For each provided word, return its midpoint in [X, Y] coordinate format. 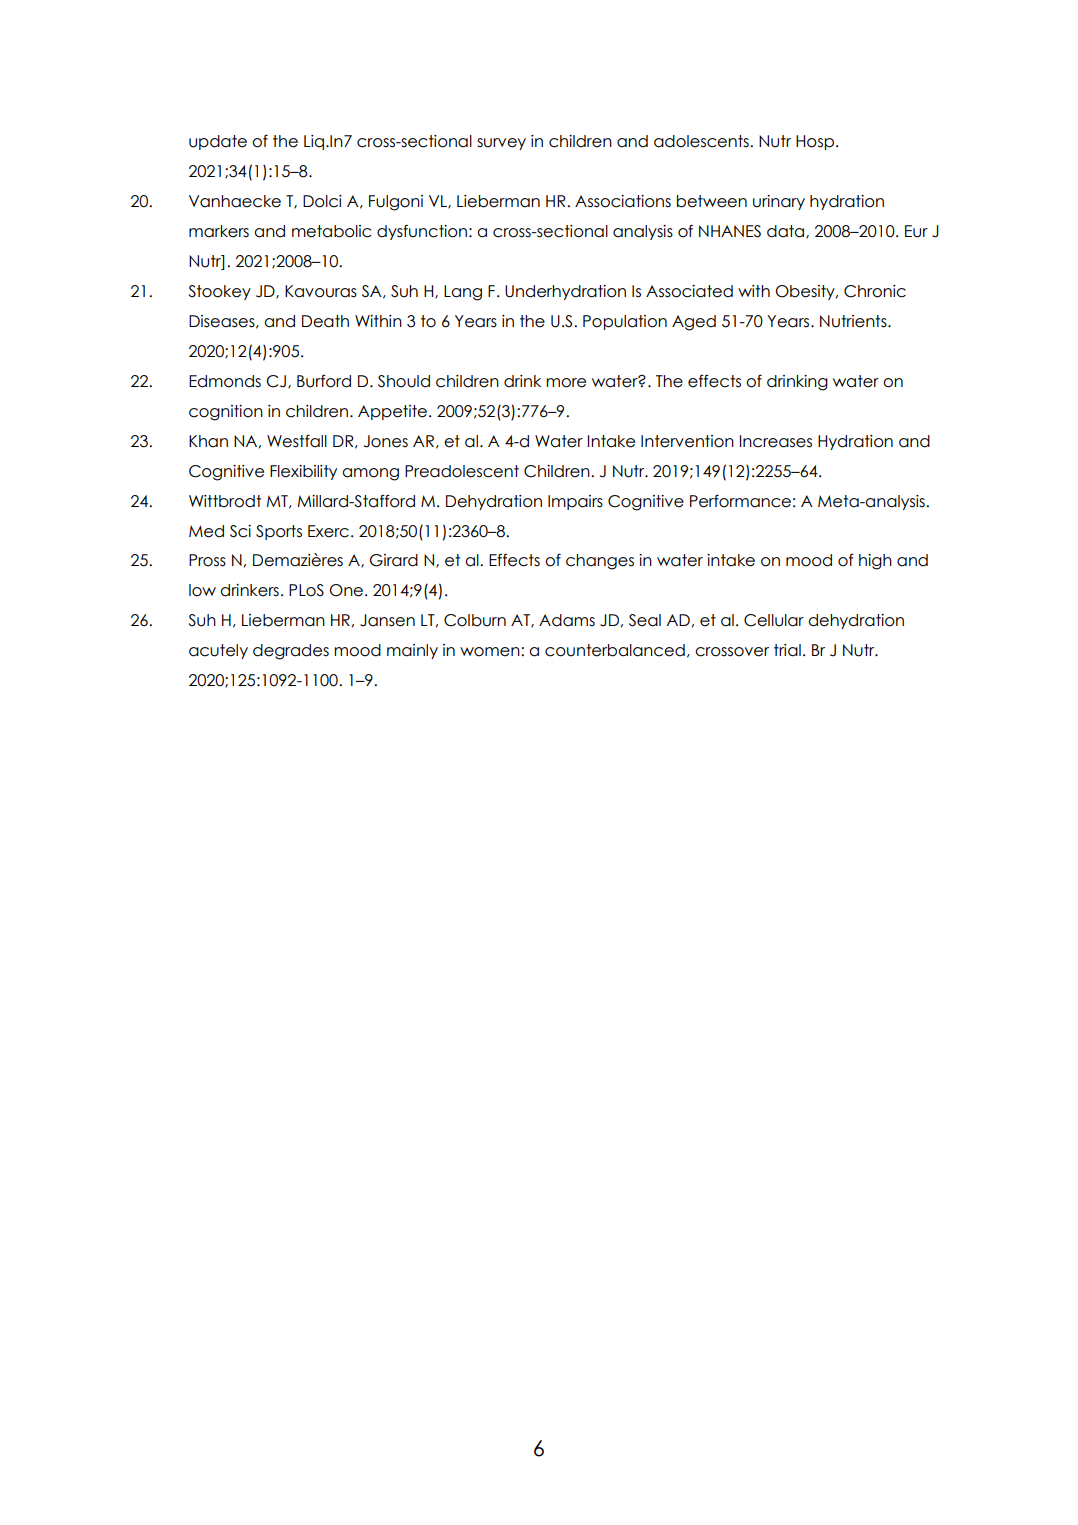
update [218, 142]
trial [787, 650]
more [566, 383]
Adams [567, 620]
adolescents [702, 141]
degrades [291, 652]
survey [501, 144]
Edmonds [225, 381]
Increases [776, 441]
